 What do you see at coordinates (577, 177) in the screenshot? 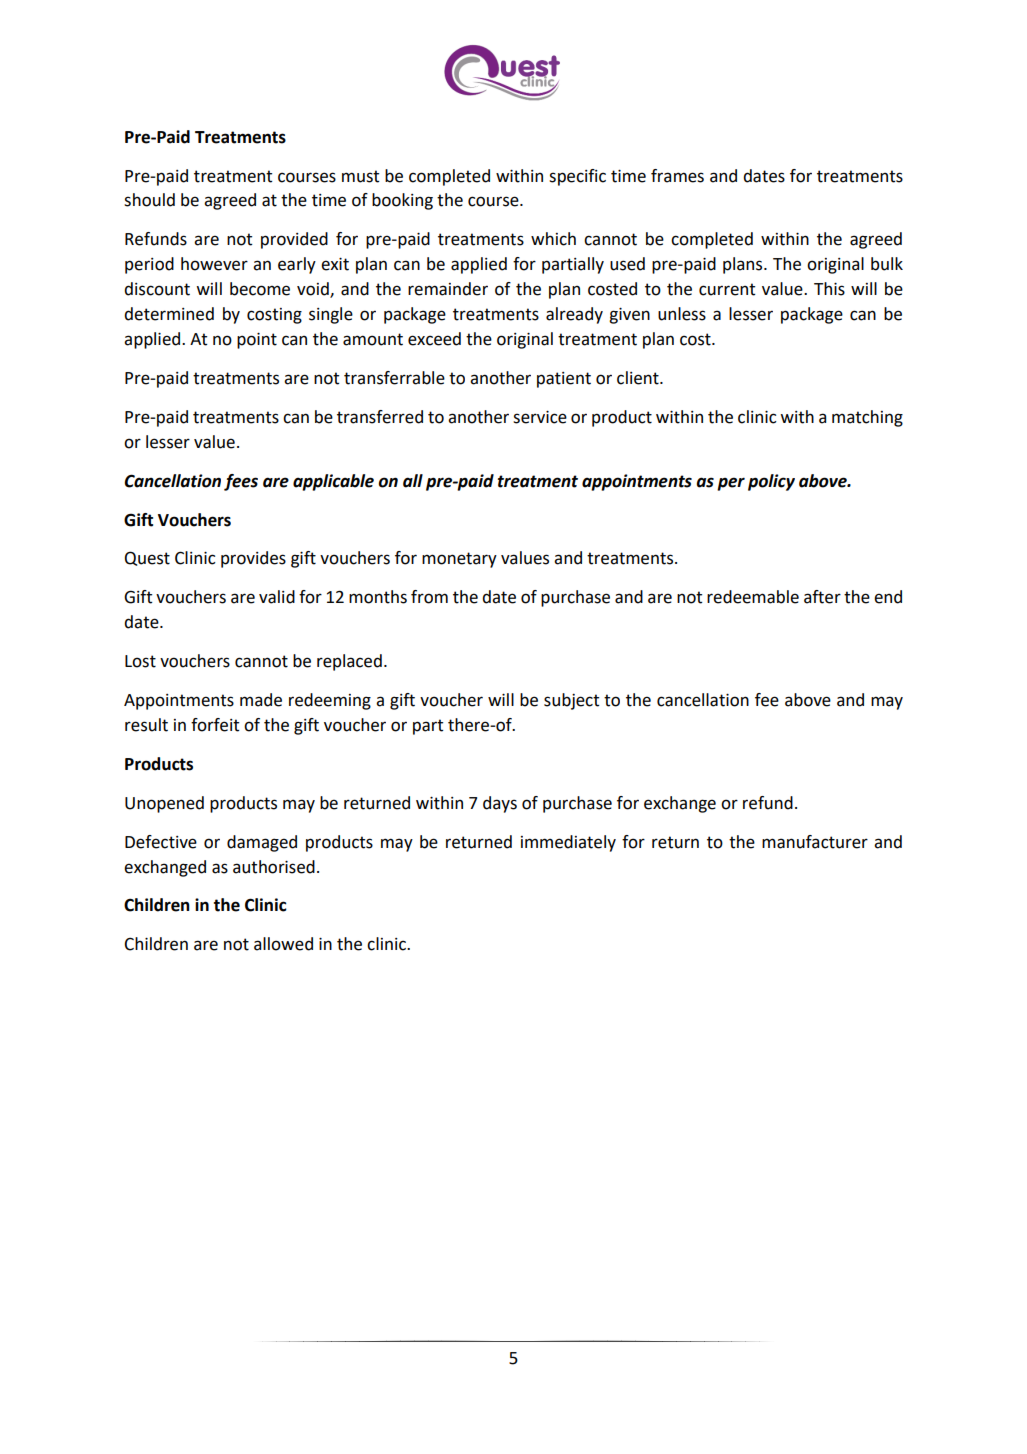
I see `specific` at bounding box center [577, 177].
